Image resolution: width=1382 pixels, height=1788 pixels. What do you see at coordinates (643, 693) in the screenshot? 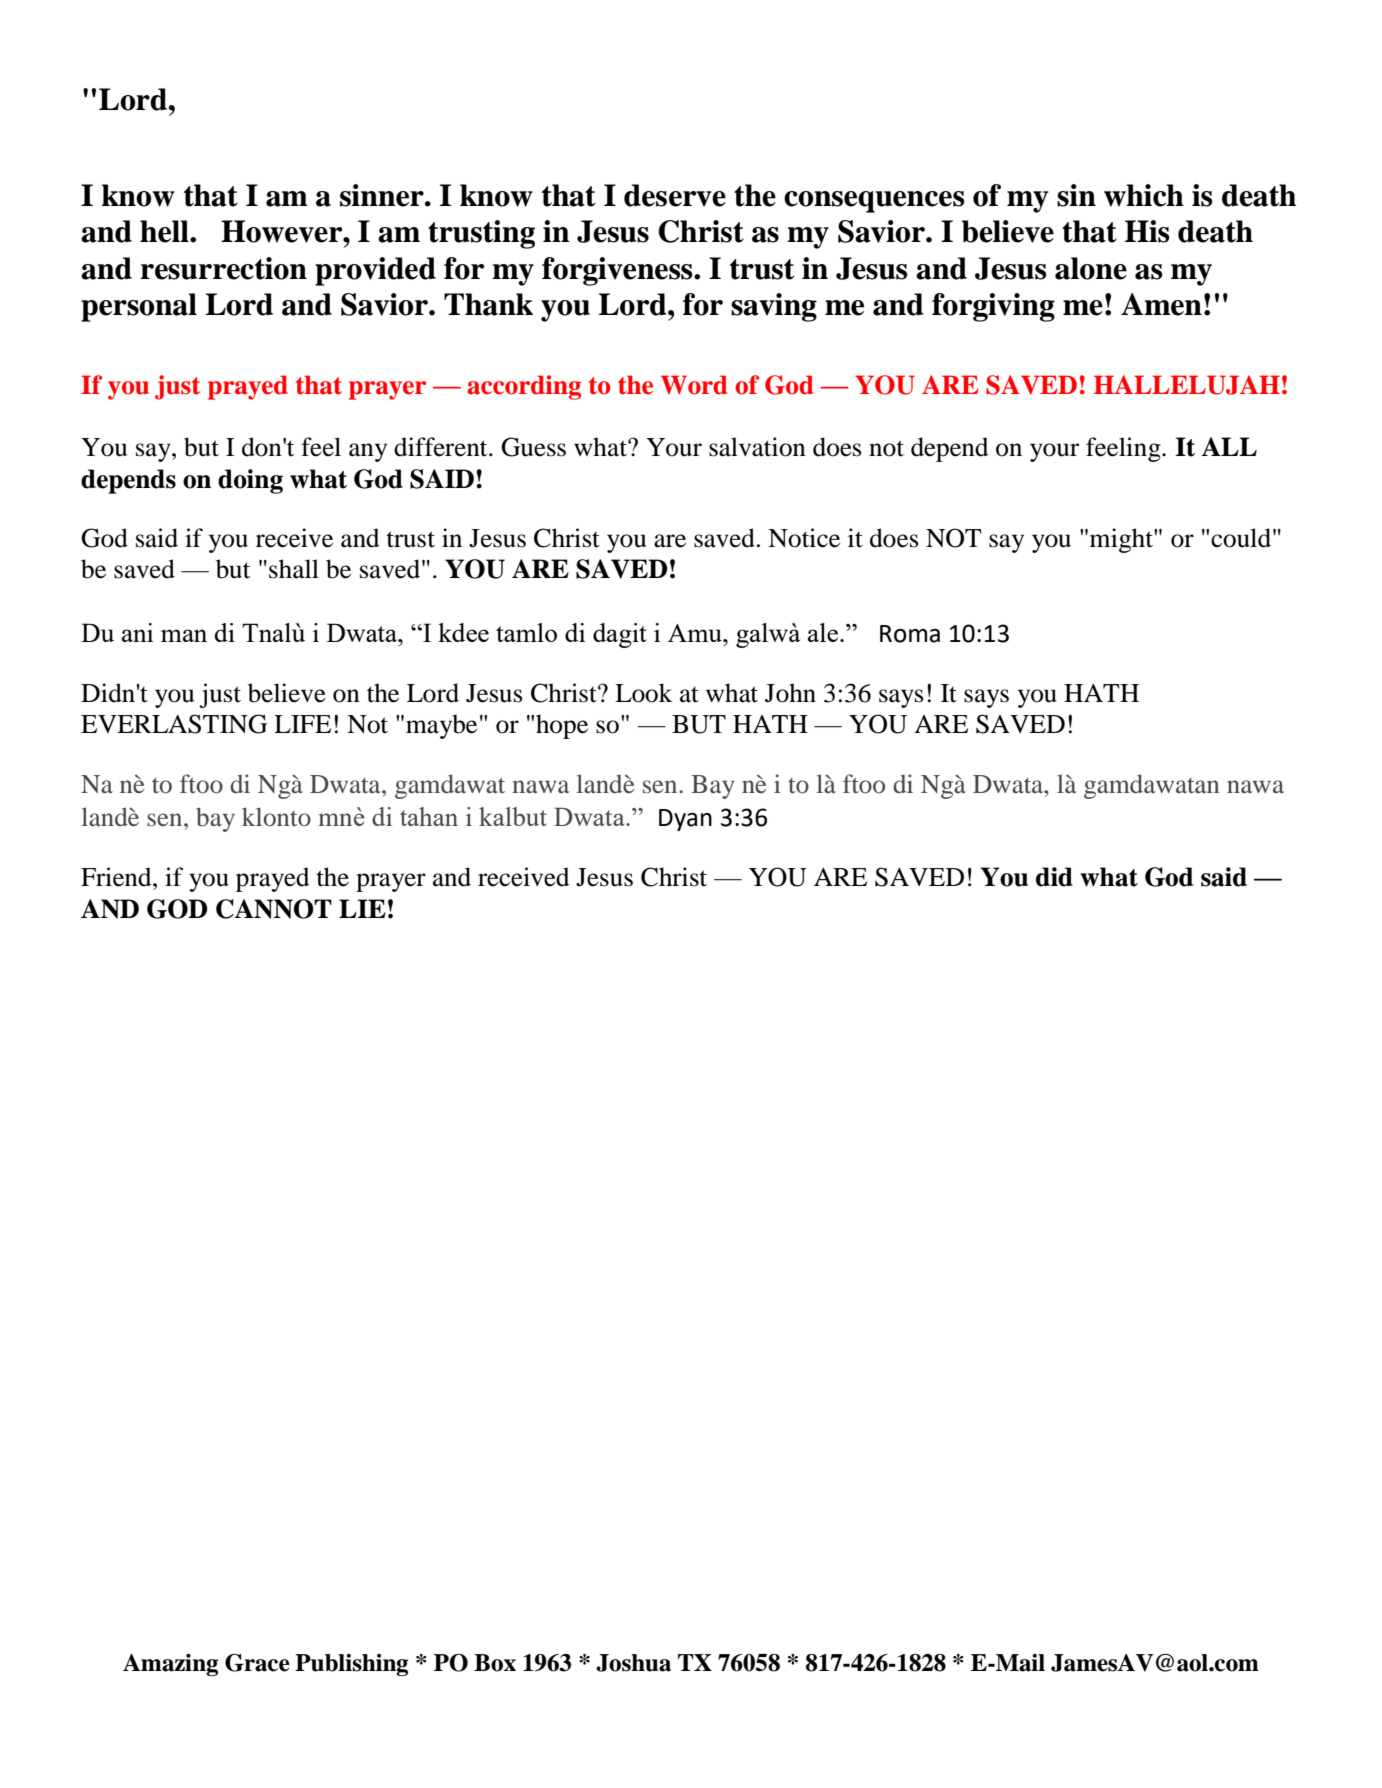
I see `Look` at bounding box center [643, 693].
